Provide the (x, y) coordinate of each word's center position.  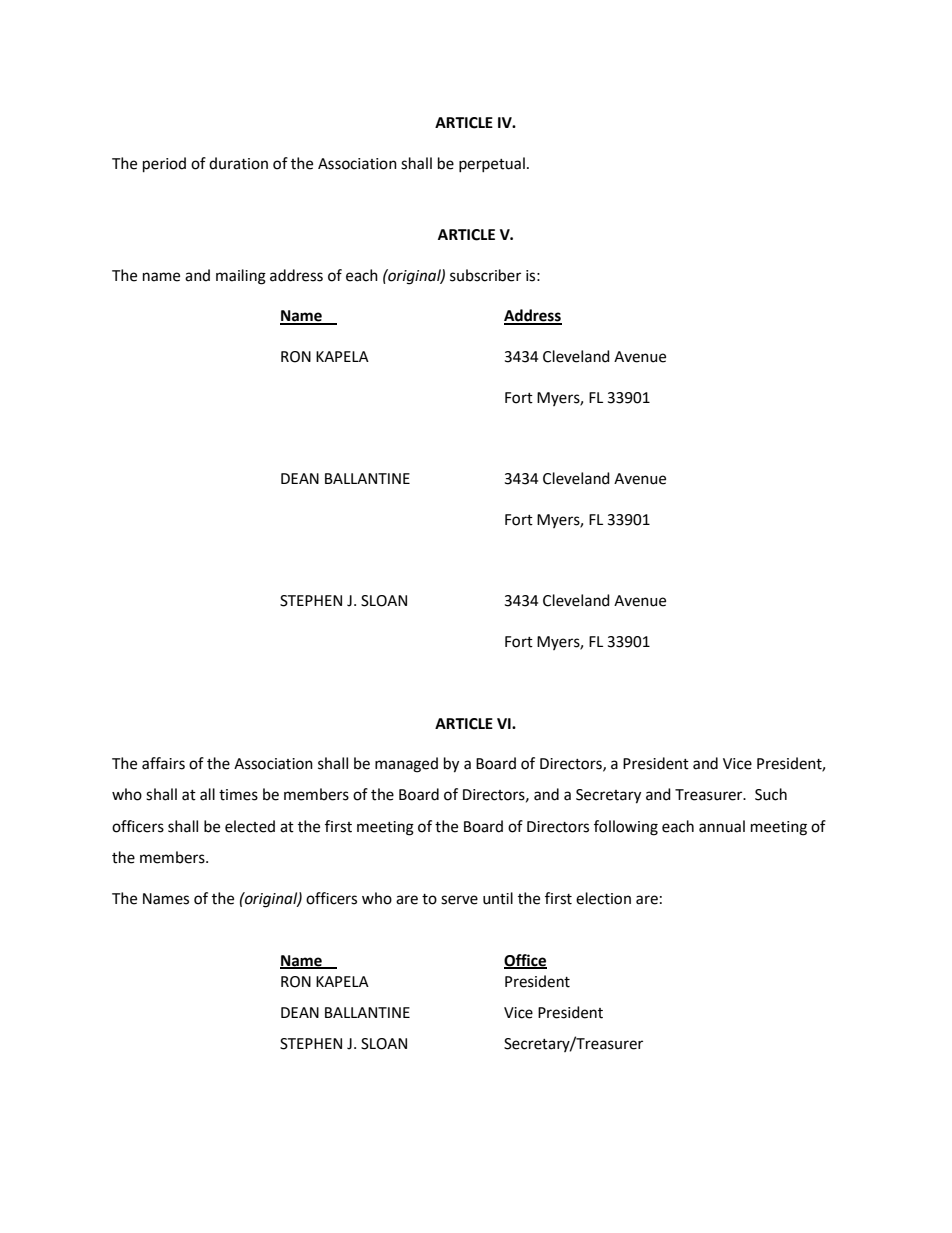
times (238, 795)
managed (406, 765)
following (626, 828)
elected (250, 826)
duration (238, 163)
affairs (163, 763)
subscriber (485, 275)
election (603, 898)
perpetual (492, 165)
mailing (241, 277)
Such (771, 794)
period (164, 165)
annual (722, 826)
